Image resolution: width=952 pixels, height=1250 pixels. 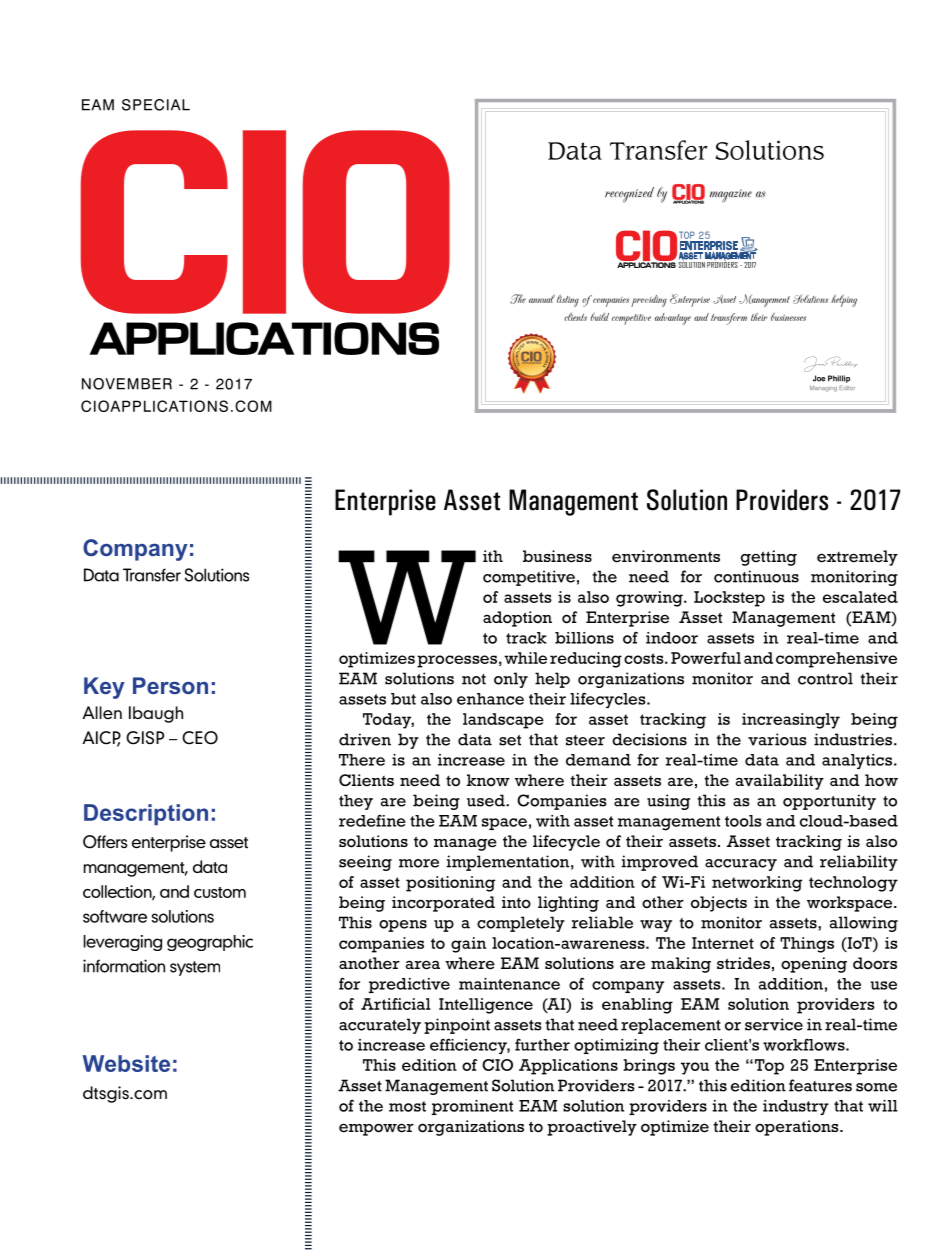 What do you see at coordinates (156, 105) in the screenshot?
I see `SPECIAL` at bounding box center [156, 105].
